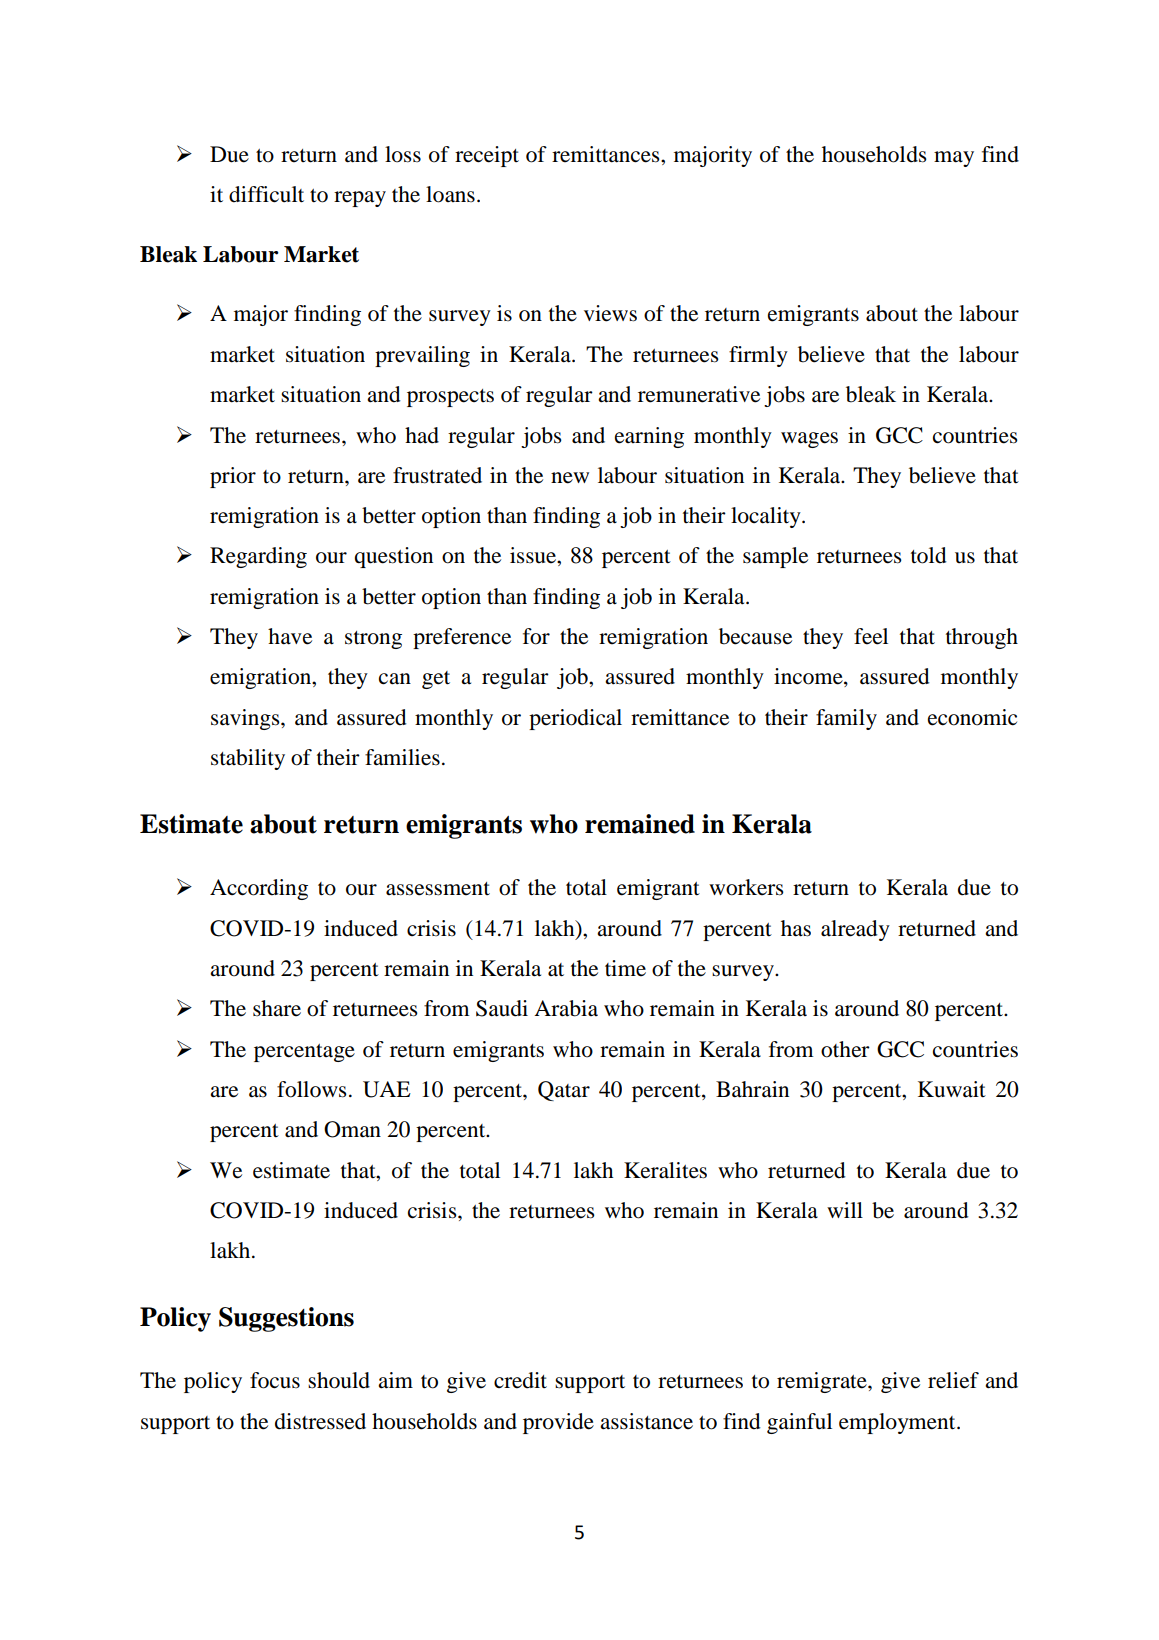  Describe the element at coordinates (929, 555) in the screenshot. I see `told` at that location.
